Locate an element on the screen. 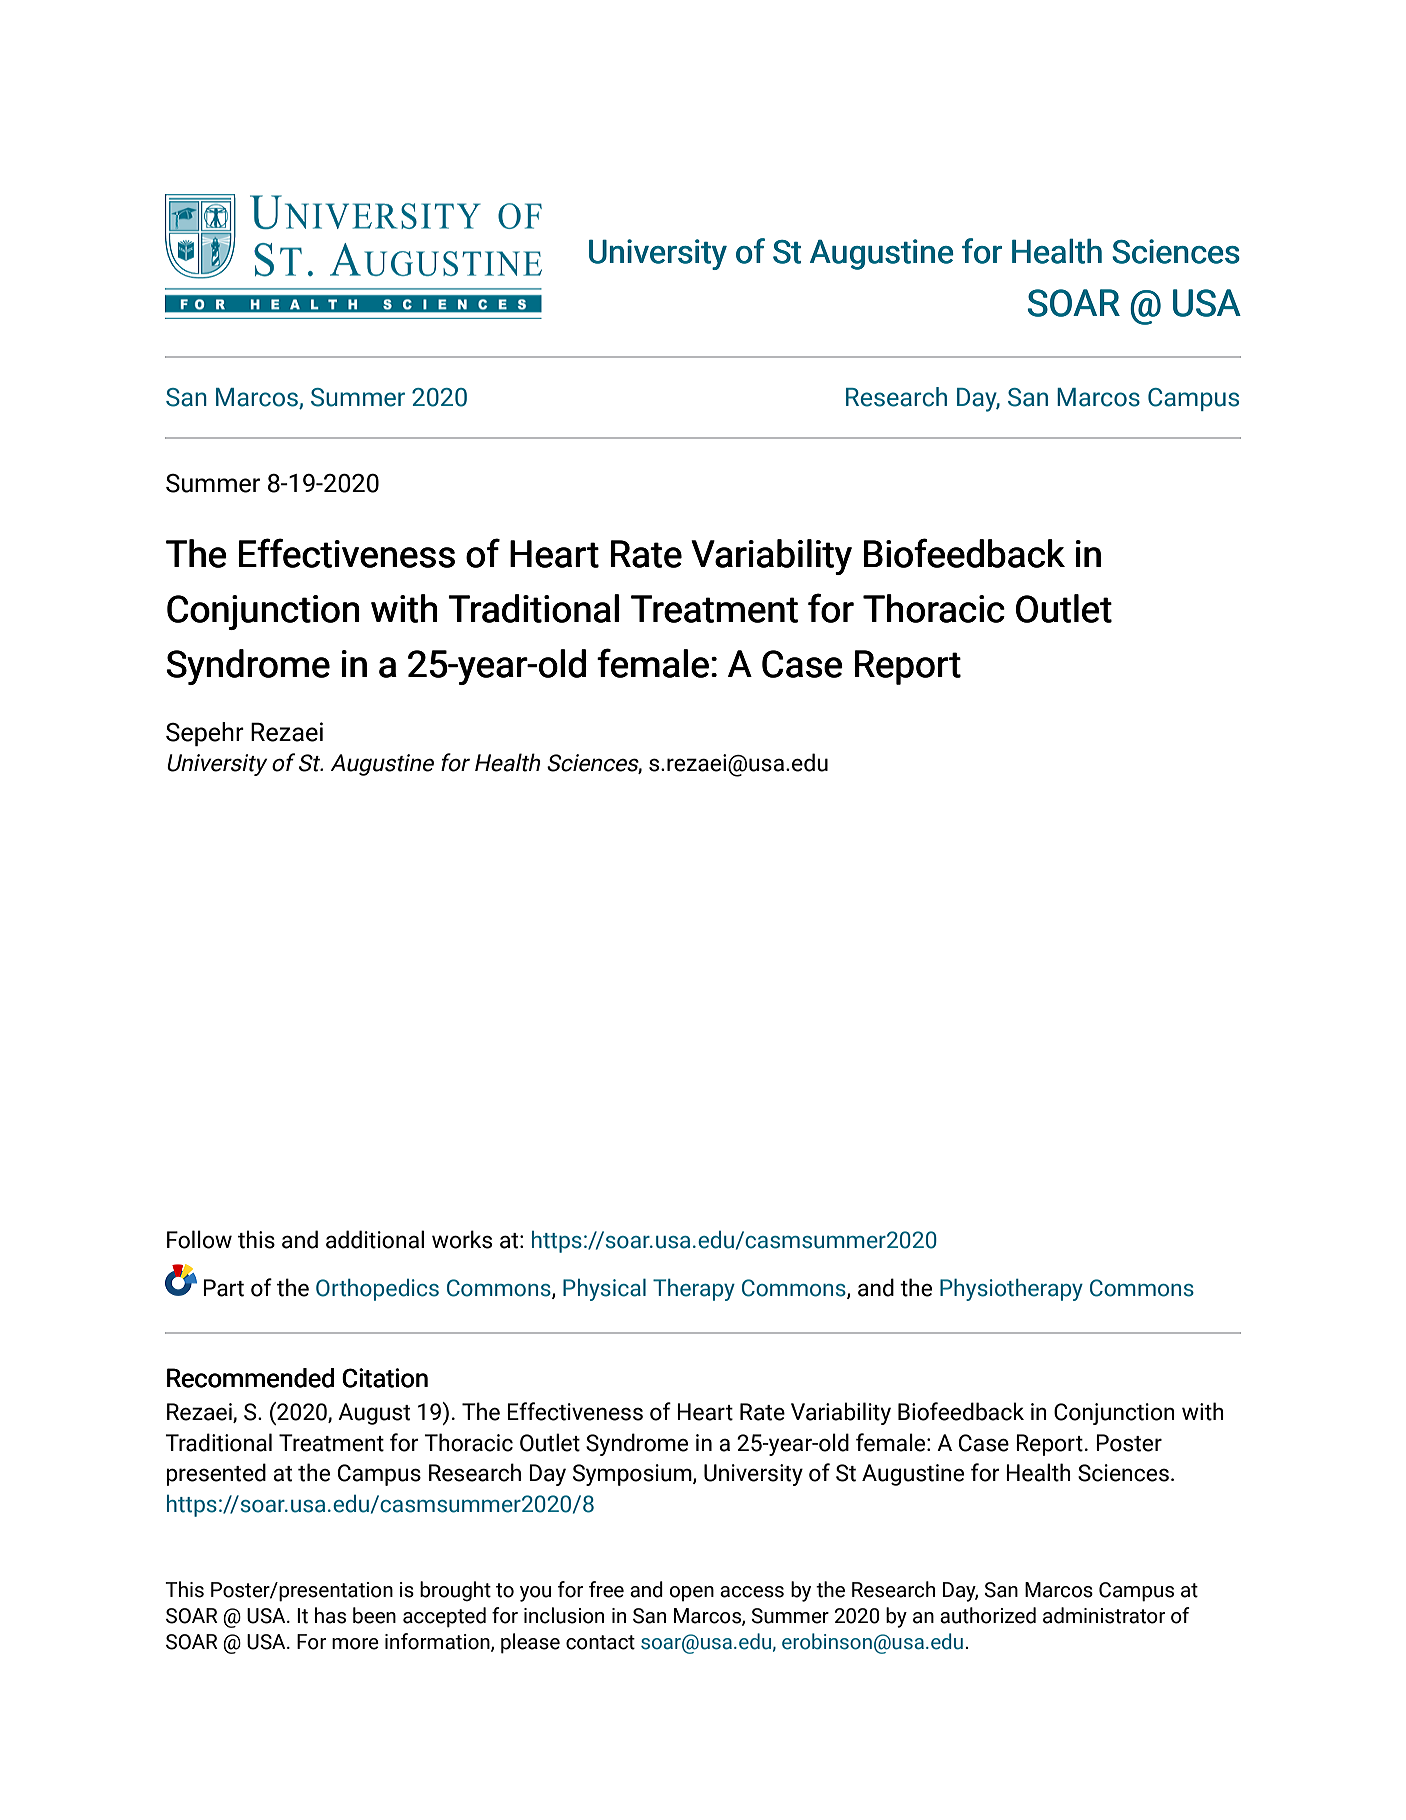 The width and height of the screenshot is (1406, 1820). more is located at coordinates (355, 1644).
